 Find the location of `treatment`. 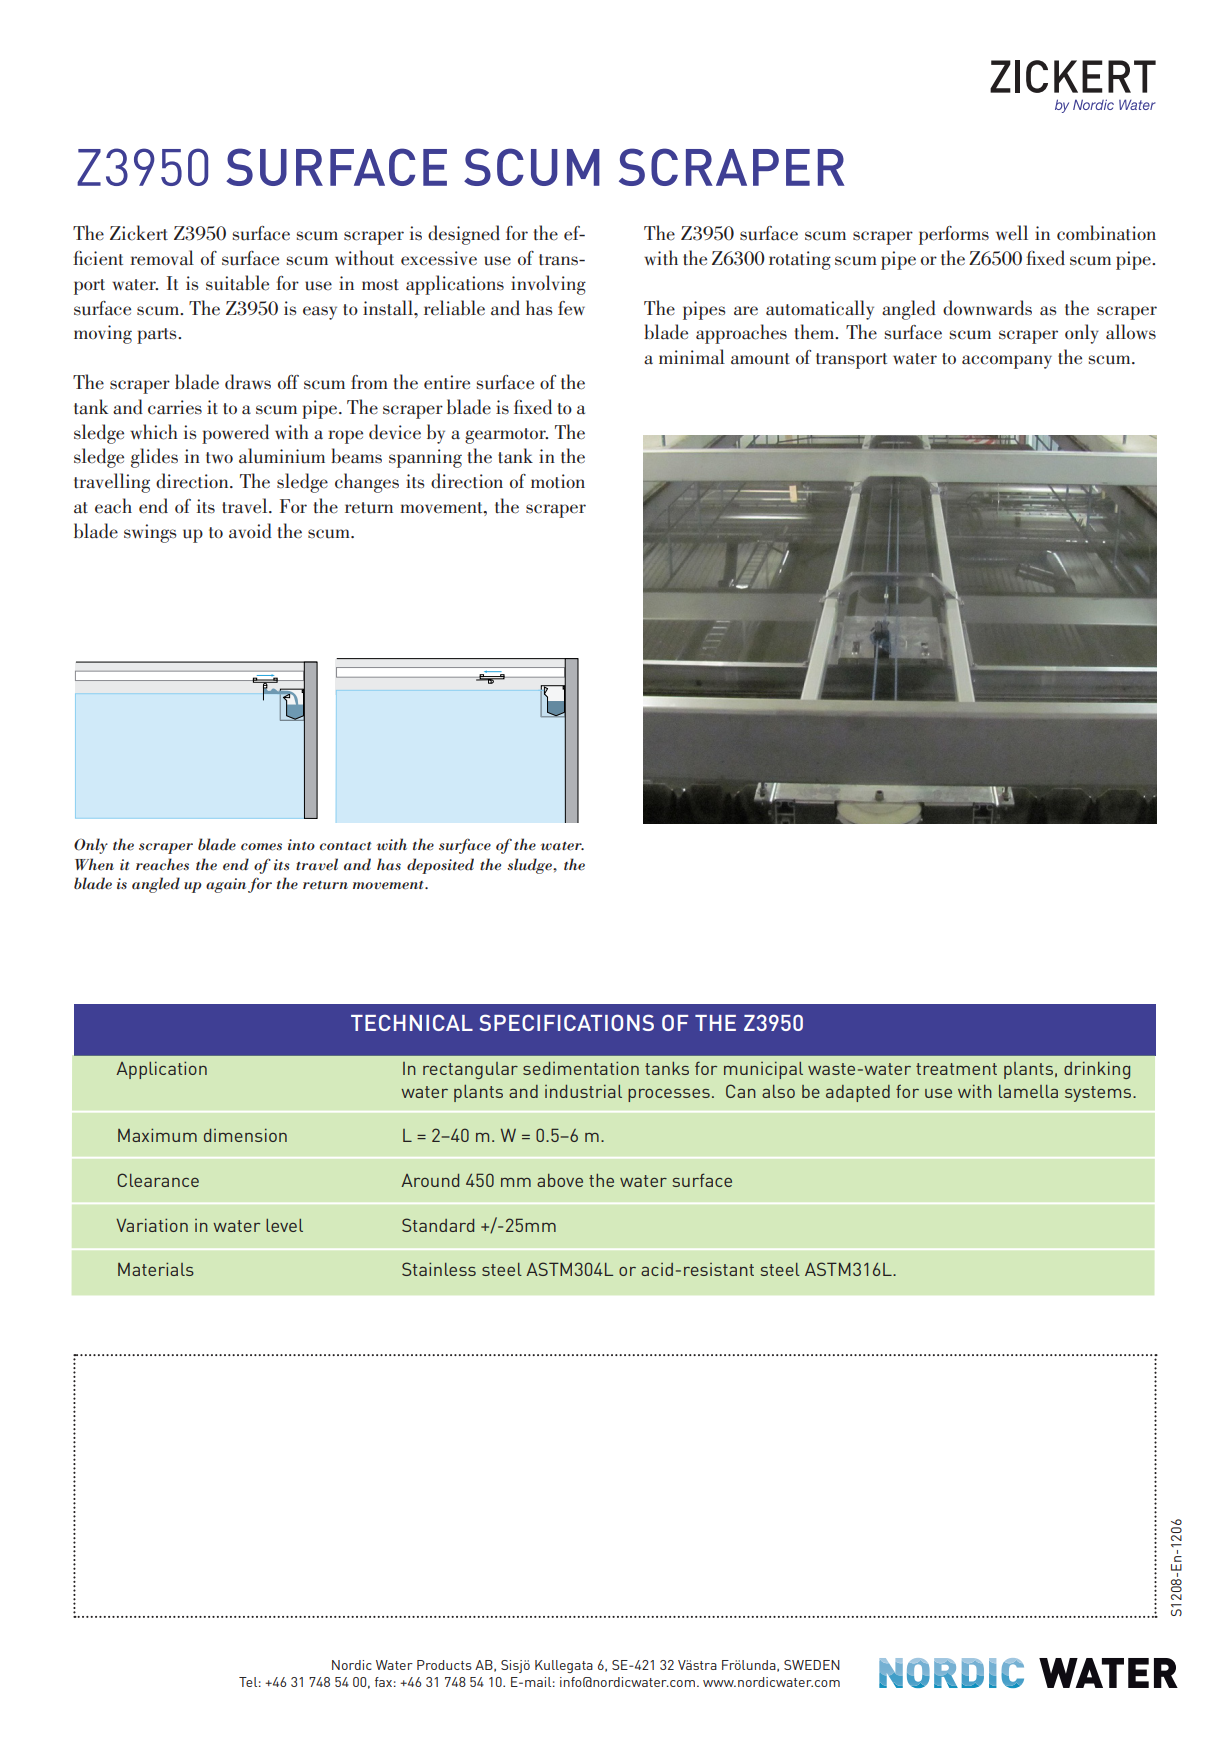

treatment is located at coordinates (956, 1069).
